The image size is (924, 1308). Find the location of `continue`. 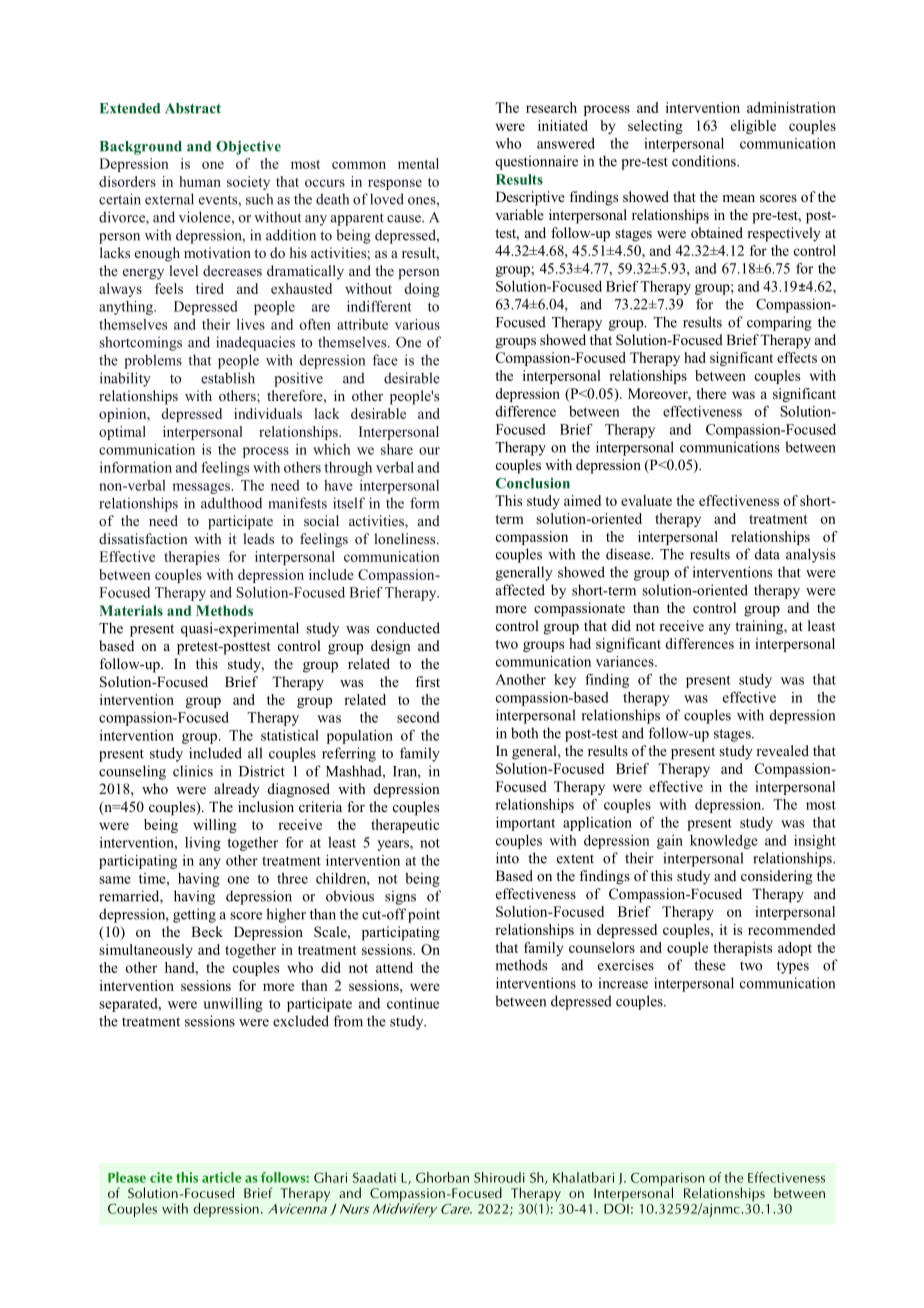

continue is located at coordinates (413, 1003).
